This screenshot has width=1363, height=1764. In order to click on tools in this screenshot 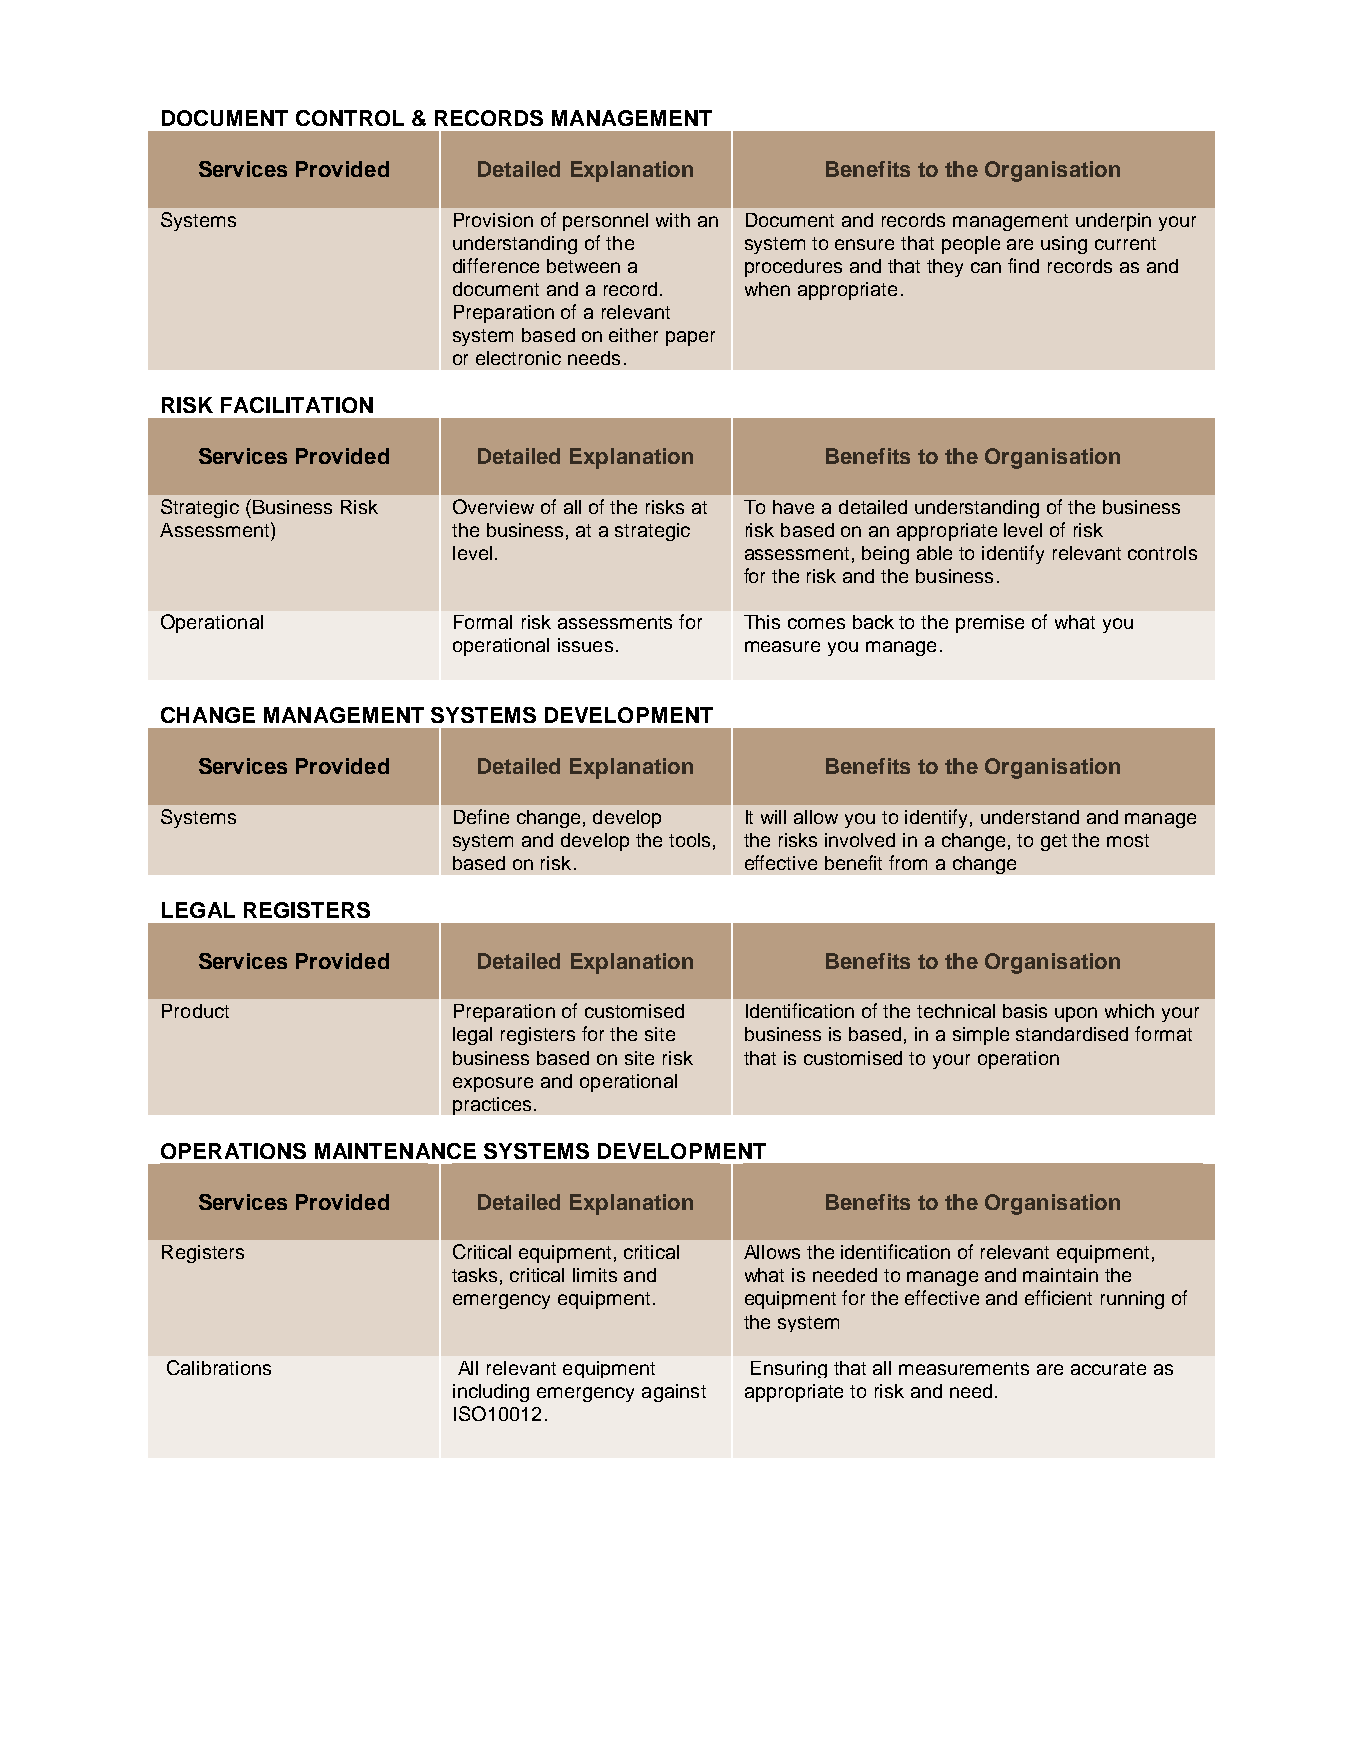, I will do `click(689, 840)`.
